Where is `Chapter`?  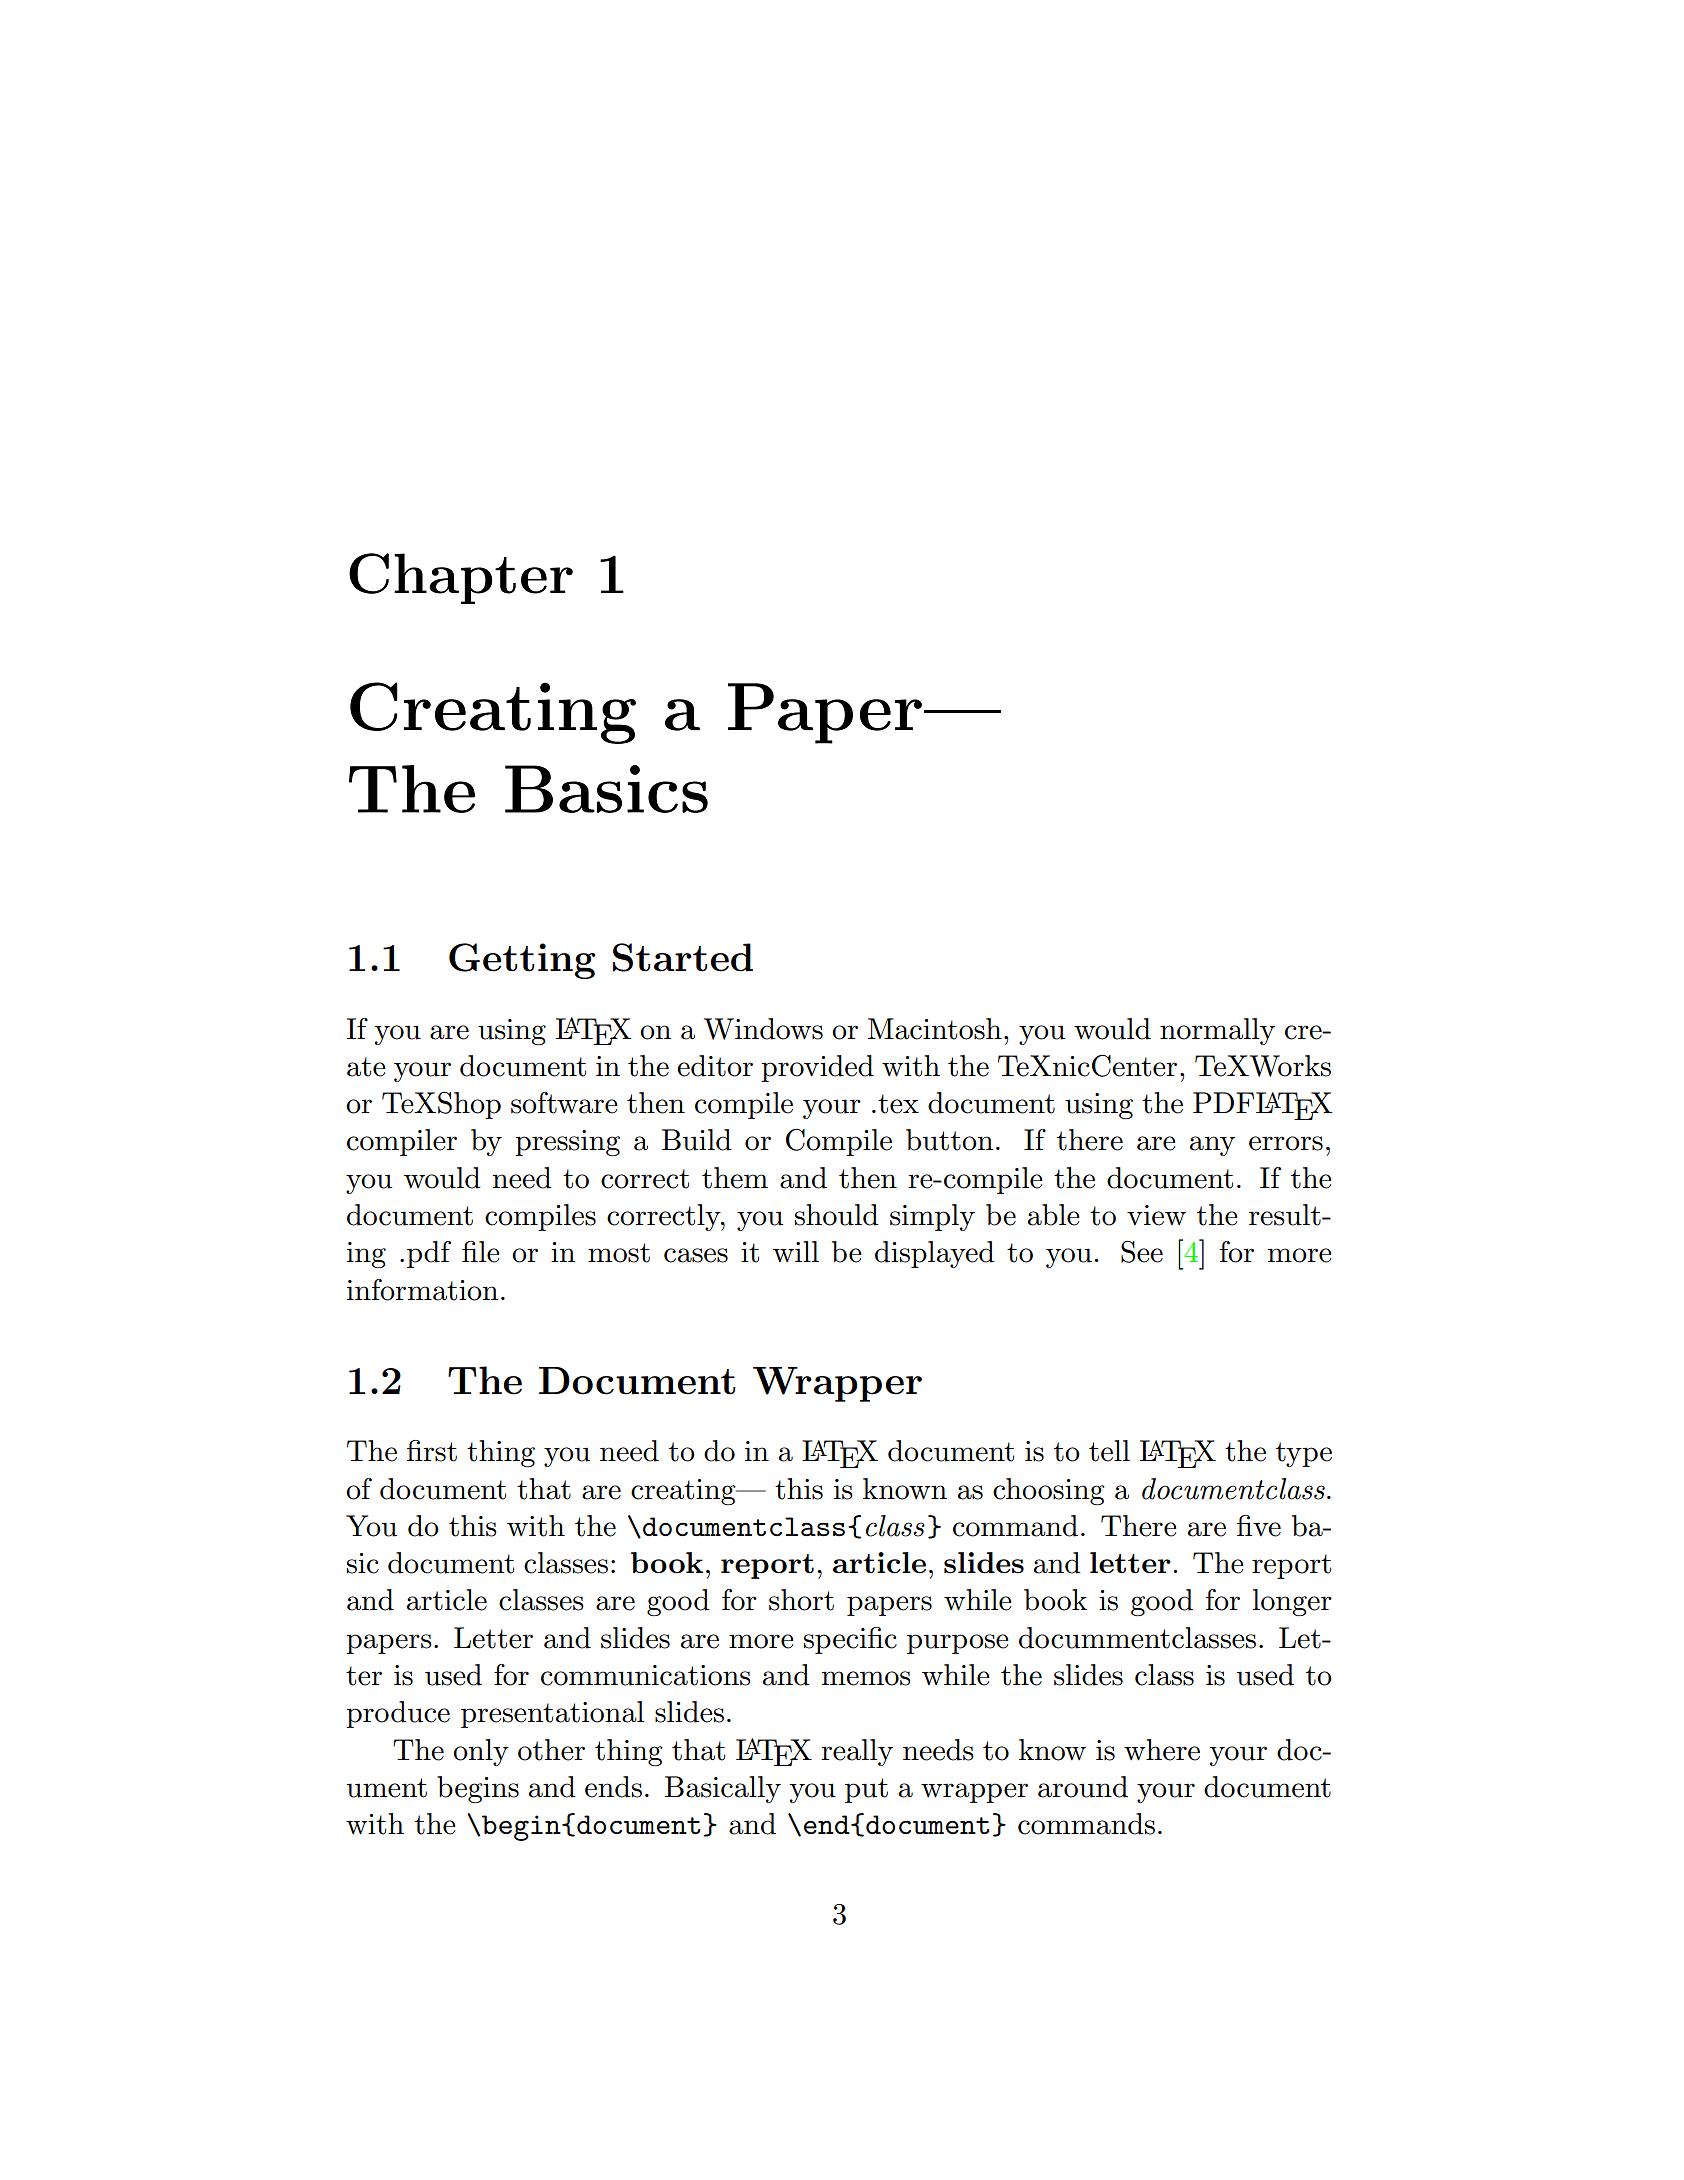 Chapter is located at coordinates (461, 578).
